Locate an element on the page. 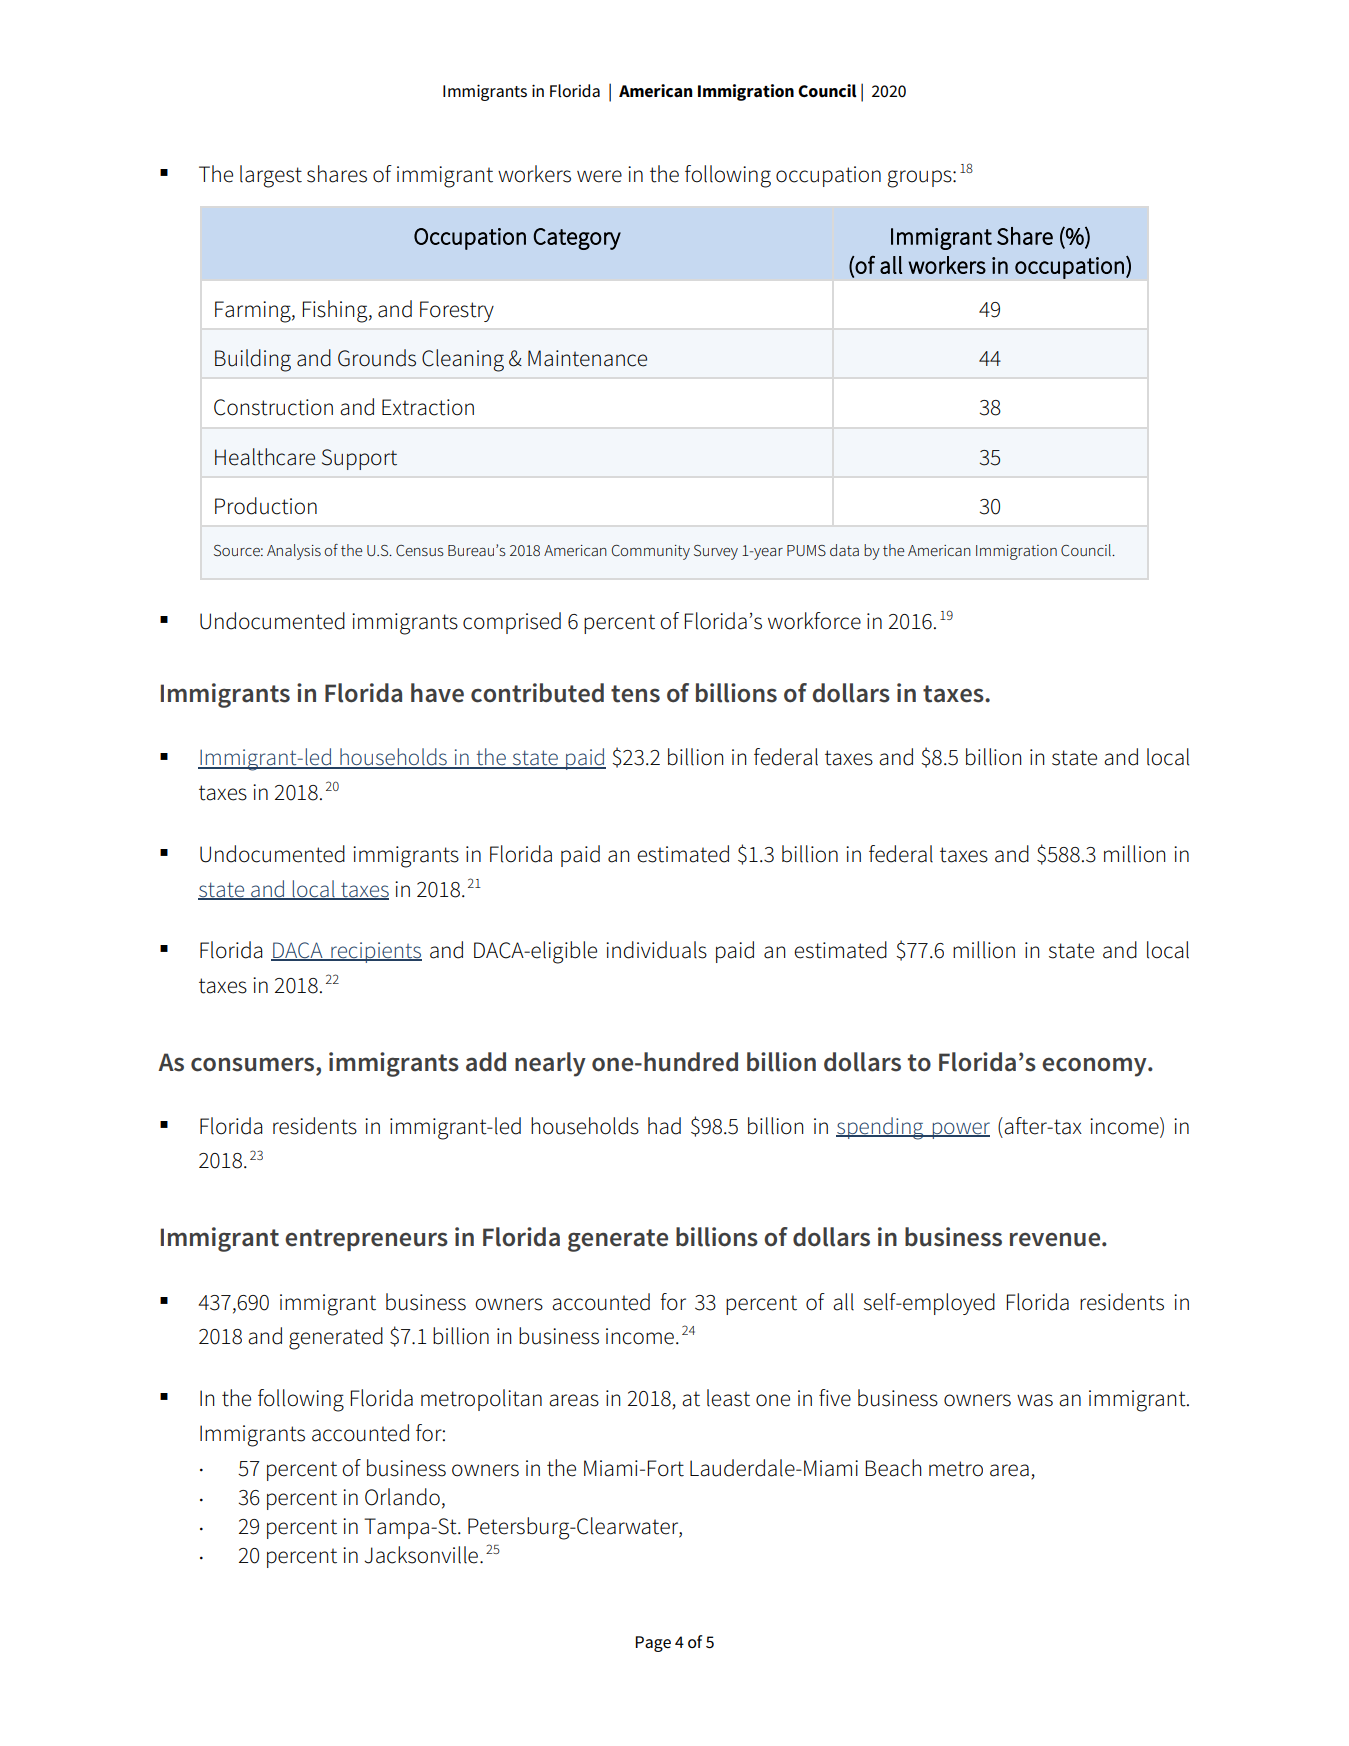 The image size is (1349, 1746). had is located at coordinates (664, 1126).
